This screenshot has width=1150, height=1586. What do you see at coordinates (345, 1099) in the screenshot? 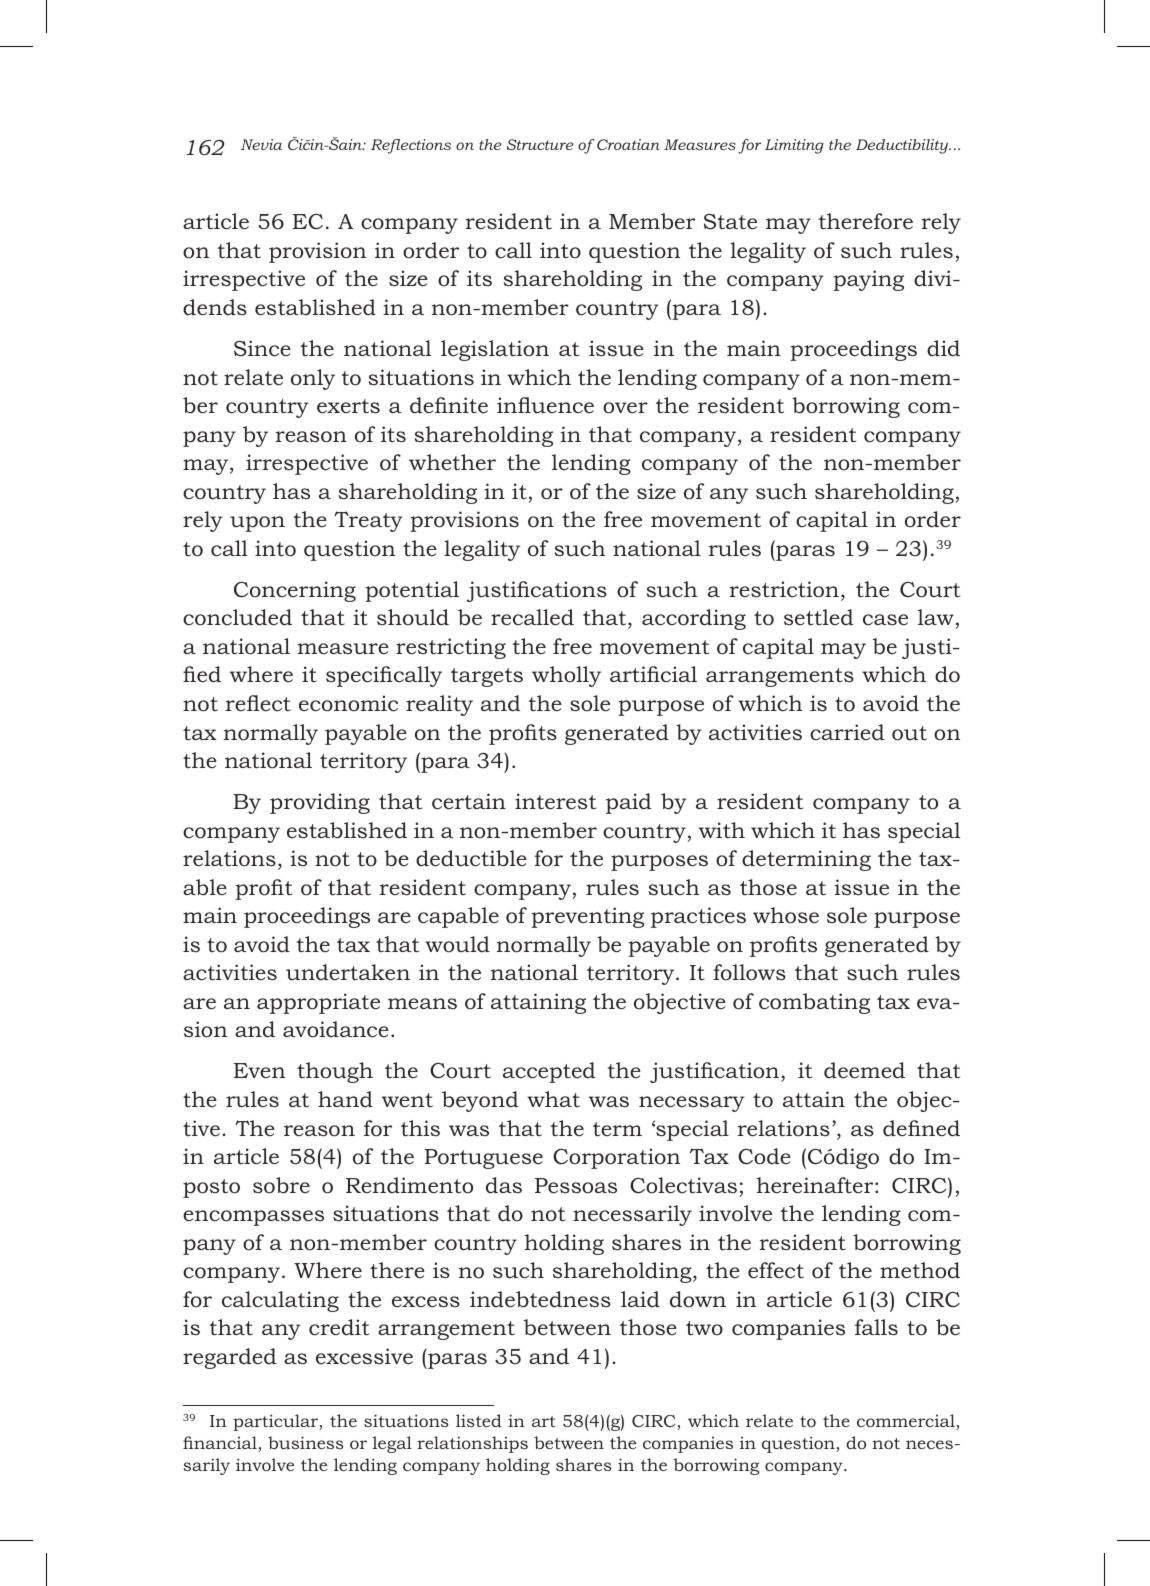
I see `hand` at bounding box center [345, 1099].
